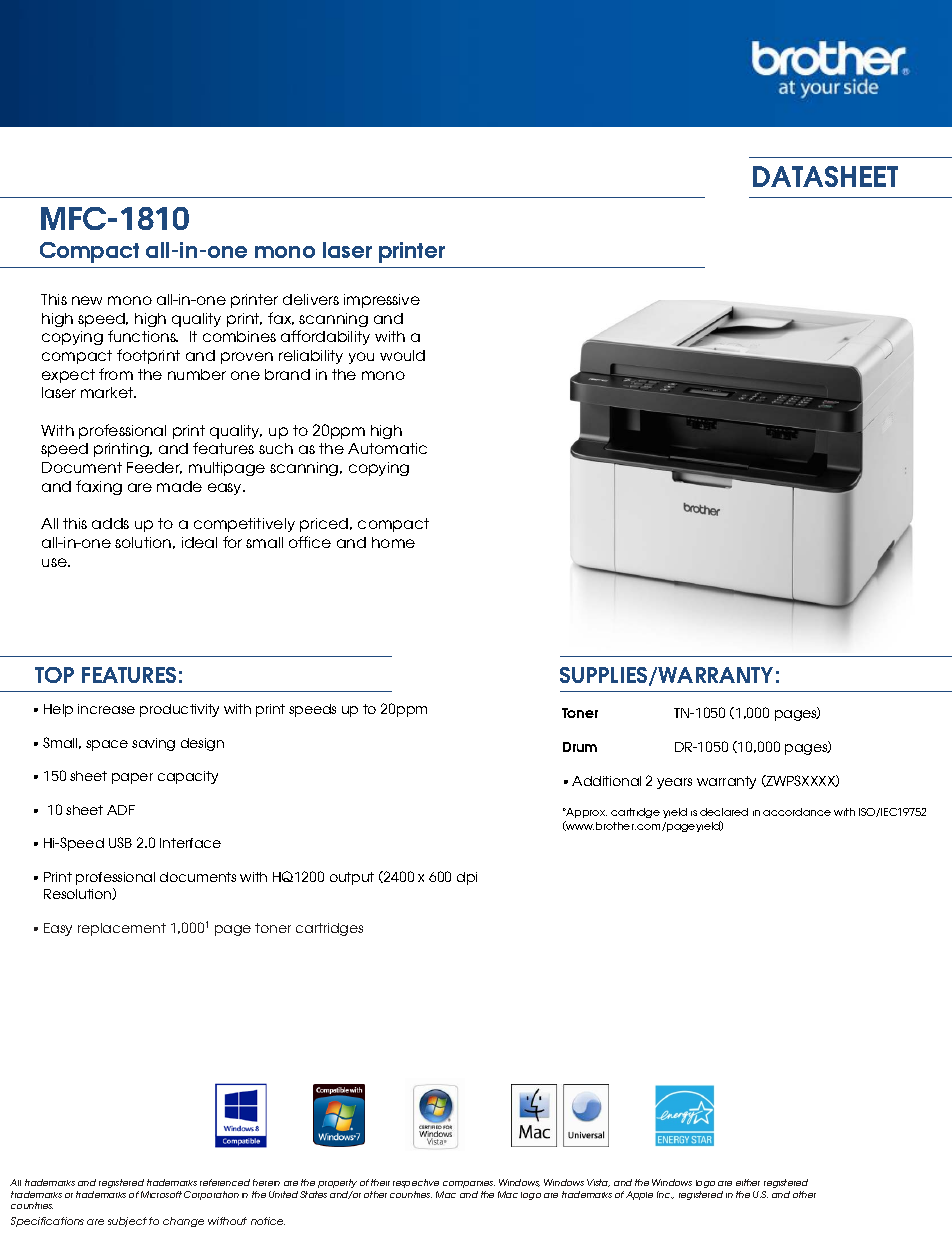  I want to click on Drum, so click(580, 747).
